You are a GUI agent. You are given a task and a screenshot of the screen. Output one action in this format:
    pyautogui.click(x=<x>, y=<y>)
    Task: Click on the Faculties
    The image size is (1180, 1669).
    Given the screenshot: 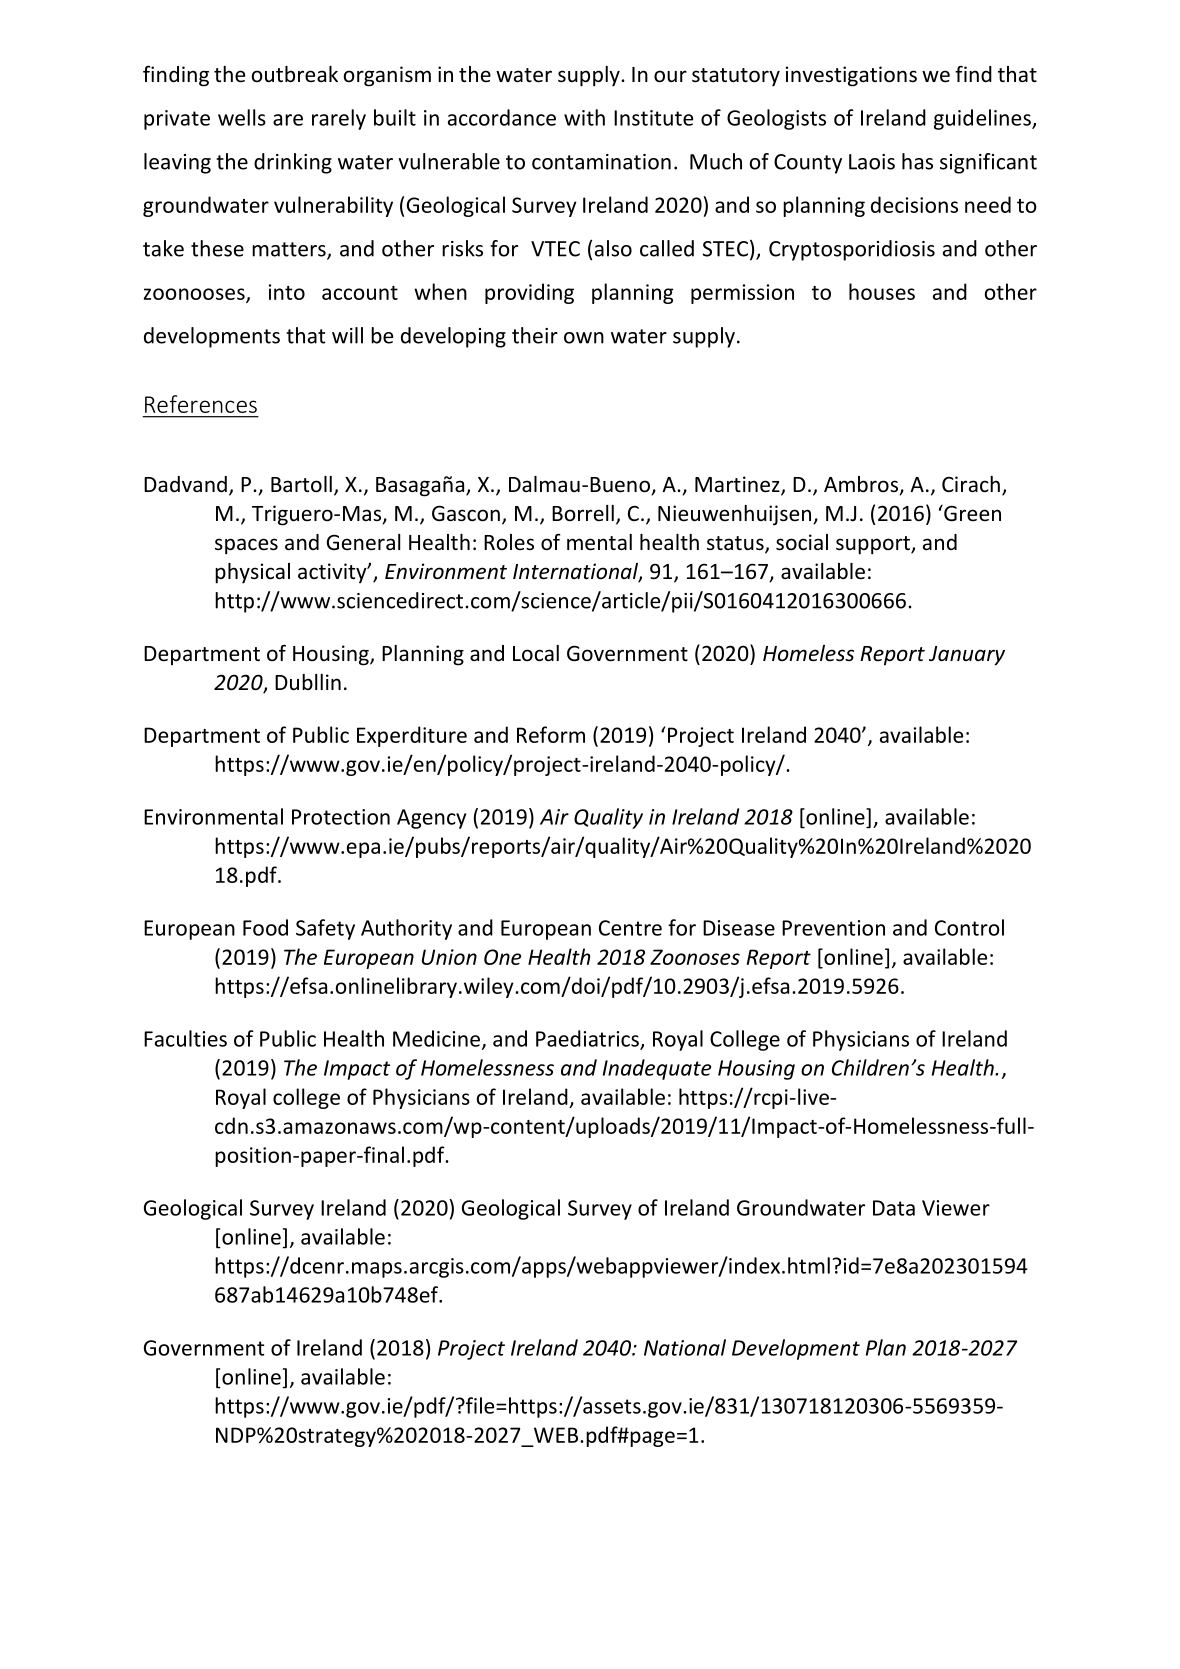 What is the action you would take?
    pyautogui.click(x=185, y=1038)
